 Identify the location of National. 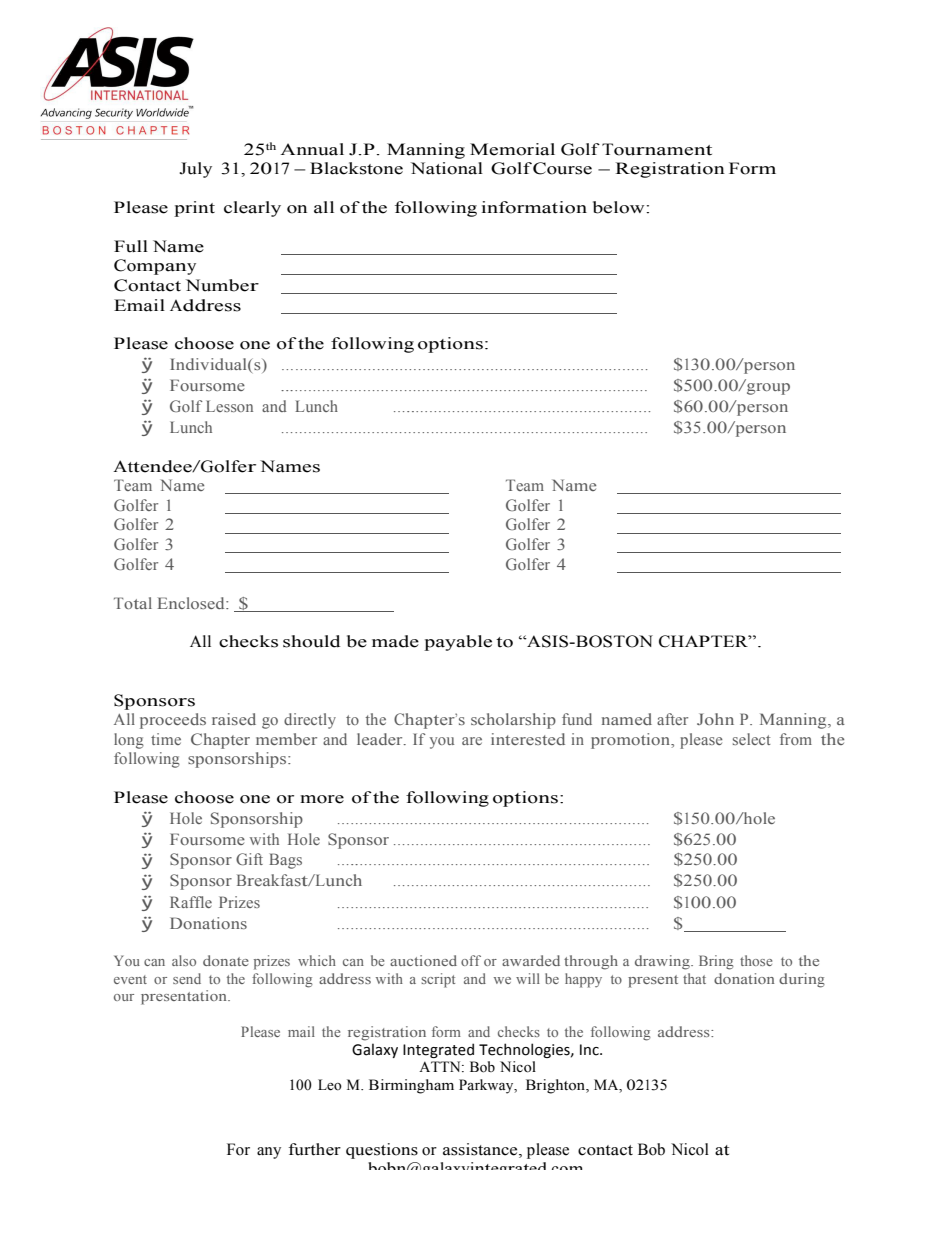
(446, 168).
